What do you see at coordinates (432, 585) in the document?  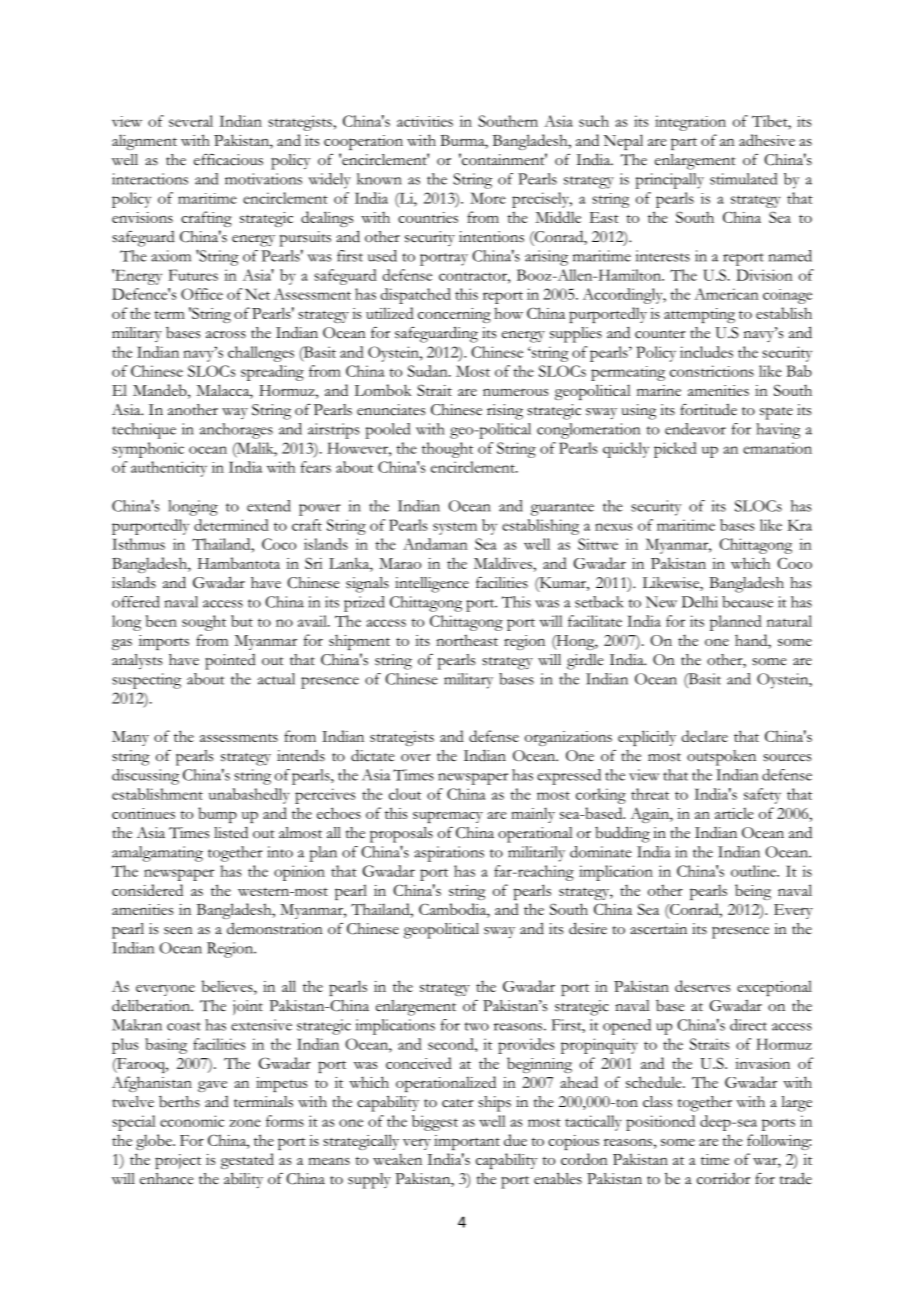 I see `intelligence` at bounding box center [432, 585].
